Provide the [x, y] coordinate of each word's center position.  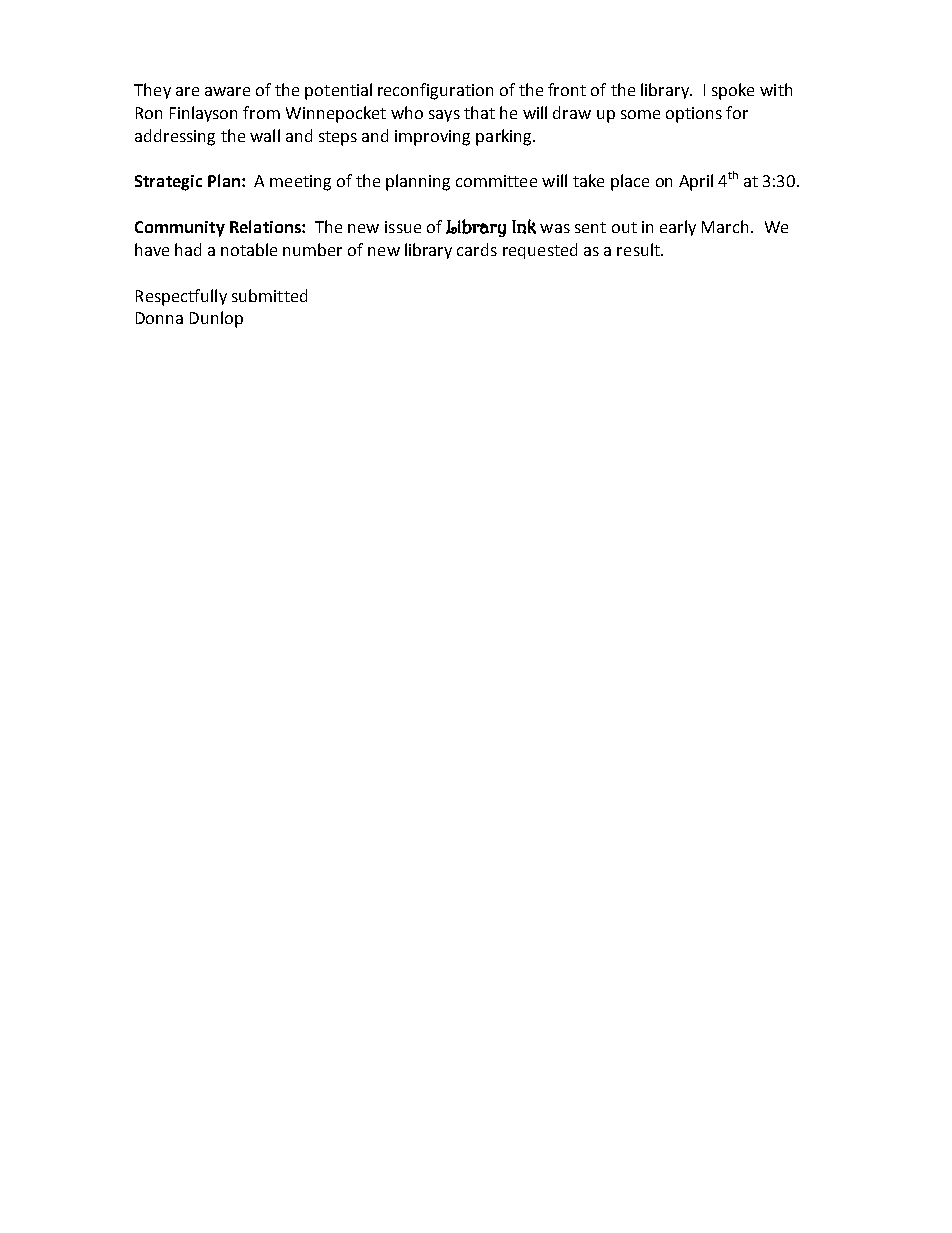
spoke [733, 91]
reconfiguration [435, 91]
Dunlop [216, 319]
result [639, 249]
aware [227, 91]
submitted [269, 295]
